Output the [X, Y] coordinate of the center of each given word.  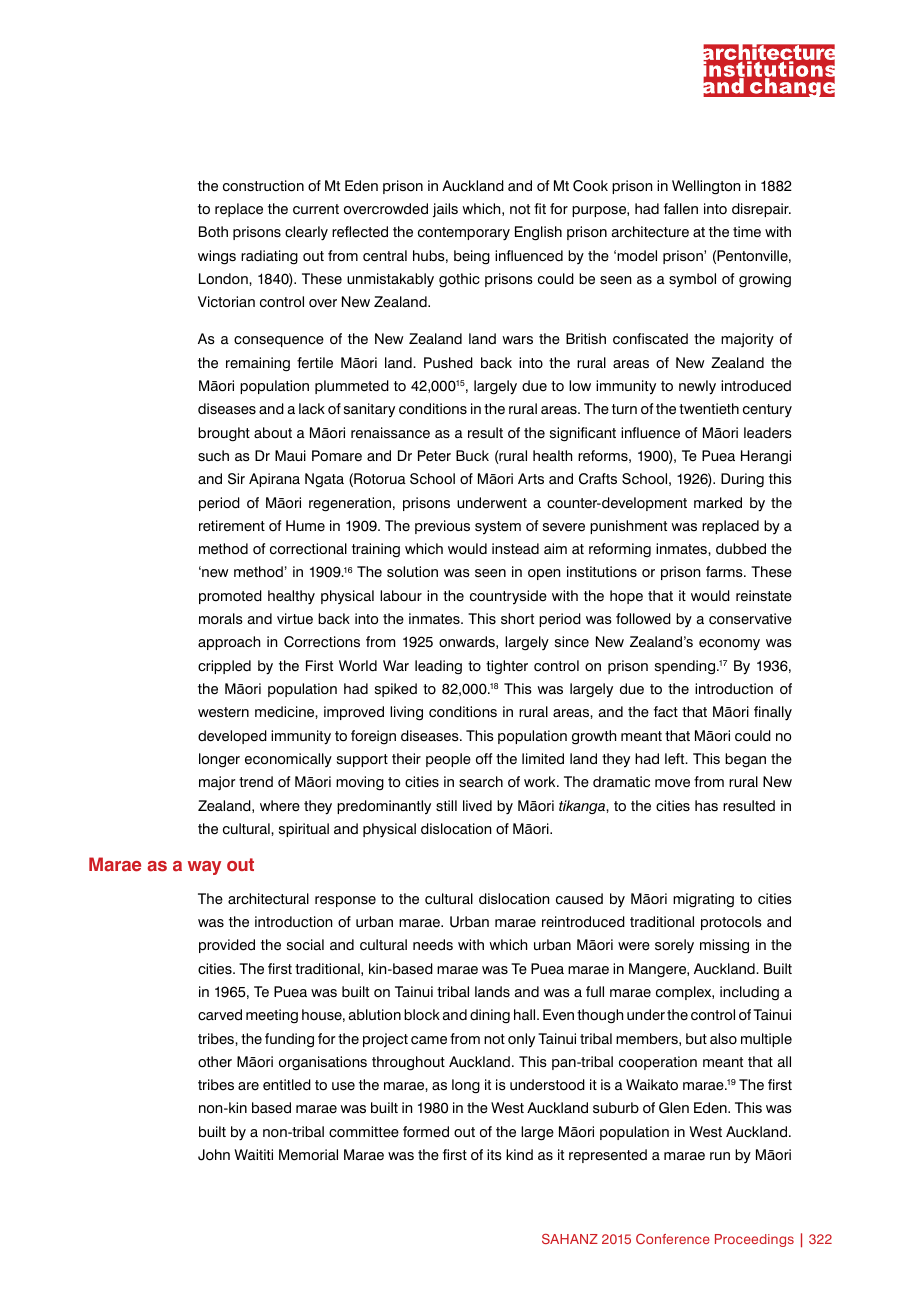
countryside [508, 597]
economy [729, 645]
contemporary [464, 234]
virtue [295, 619]
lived [477, 806]
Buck [472, 456]
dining [490, 1016]
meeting [272, 1016]
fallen [681, 209]
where [280, 806]
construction [263, 186]
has [706, 806]
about [273, 433]
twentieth [709, 409]
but [696, 1038]
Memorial [308, 1155]
